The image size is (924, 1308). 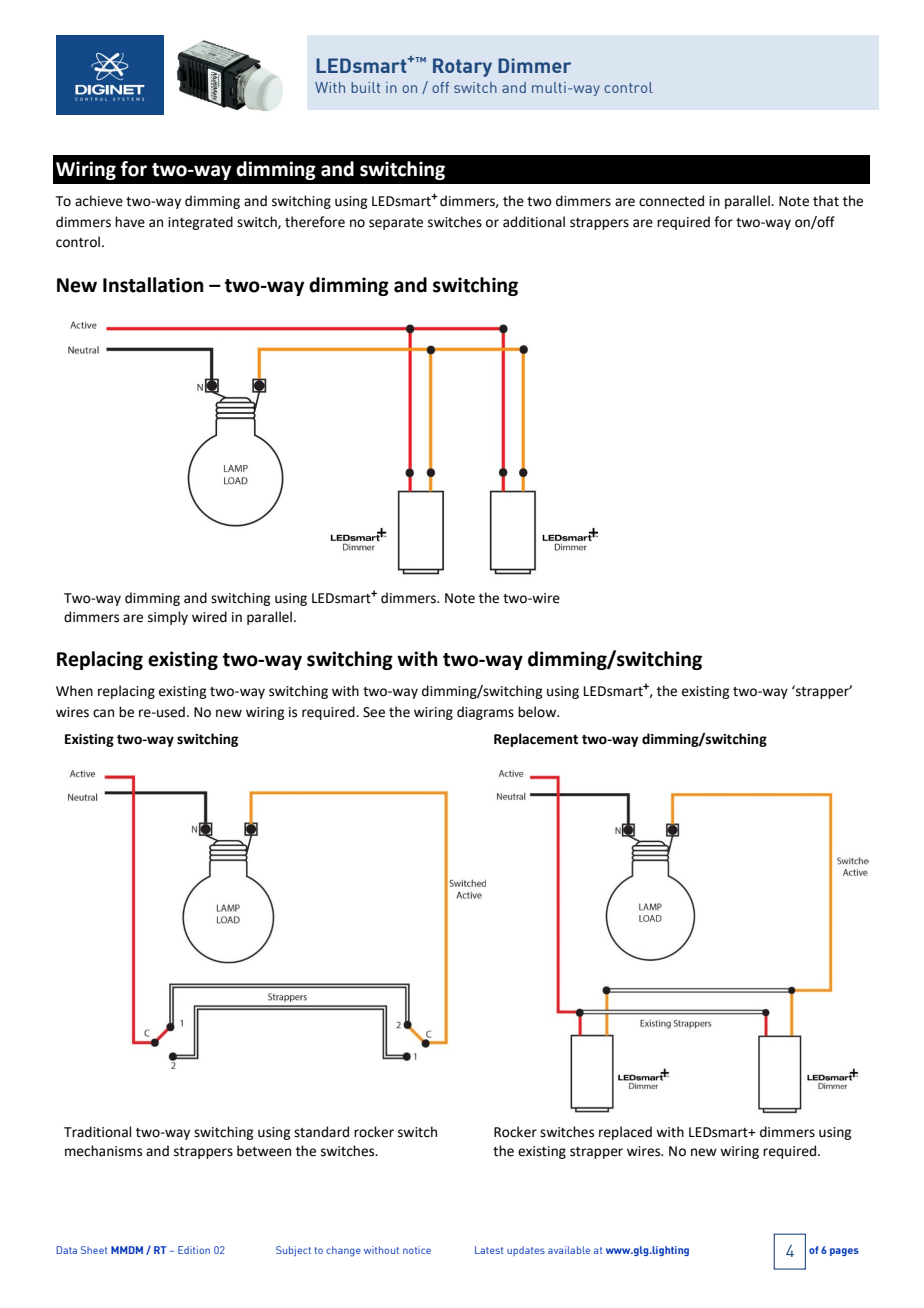 What do you see at coordinates (168, 618) in the screenshot?
I see `simply` at bounding box center [168, 618].
